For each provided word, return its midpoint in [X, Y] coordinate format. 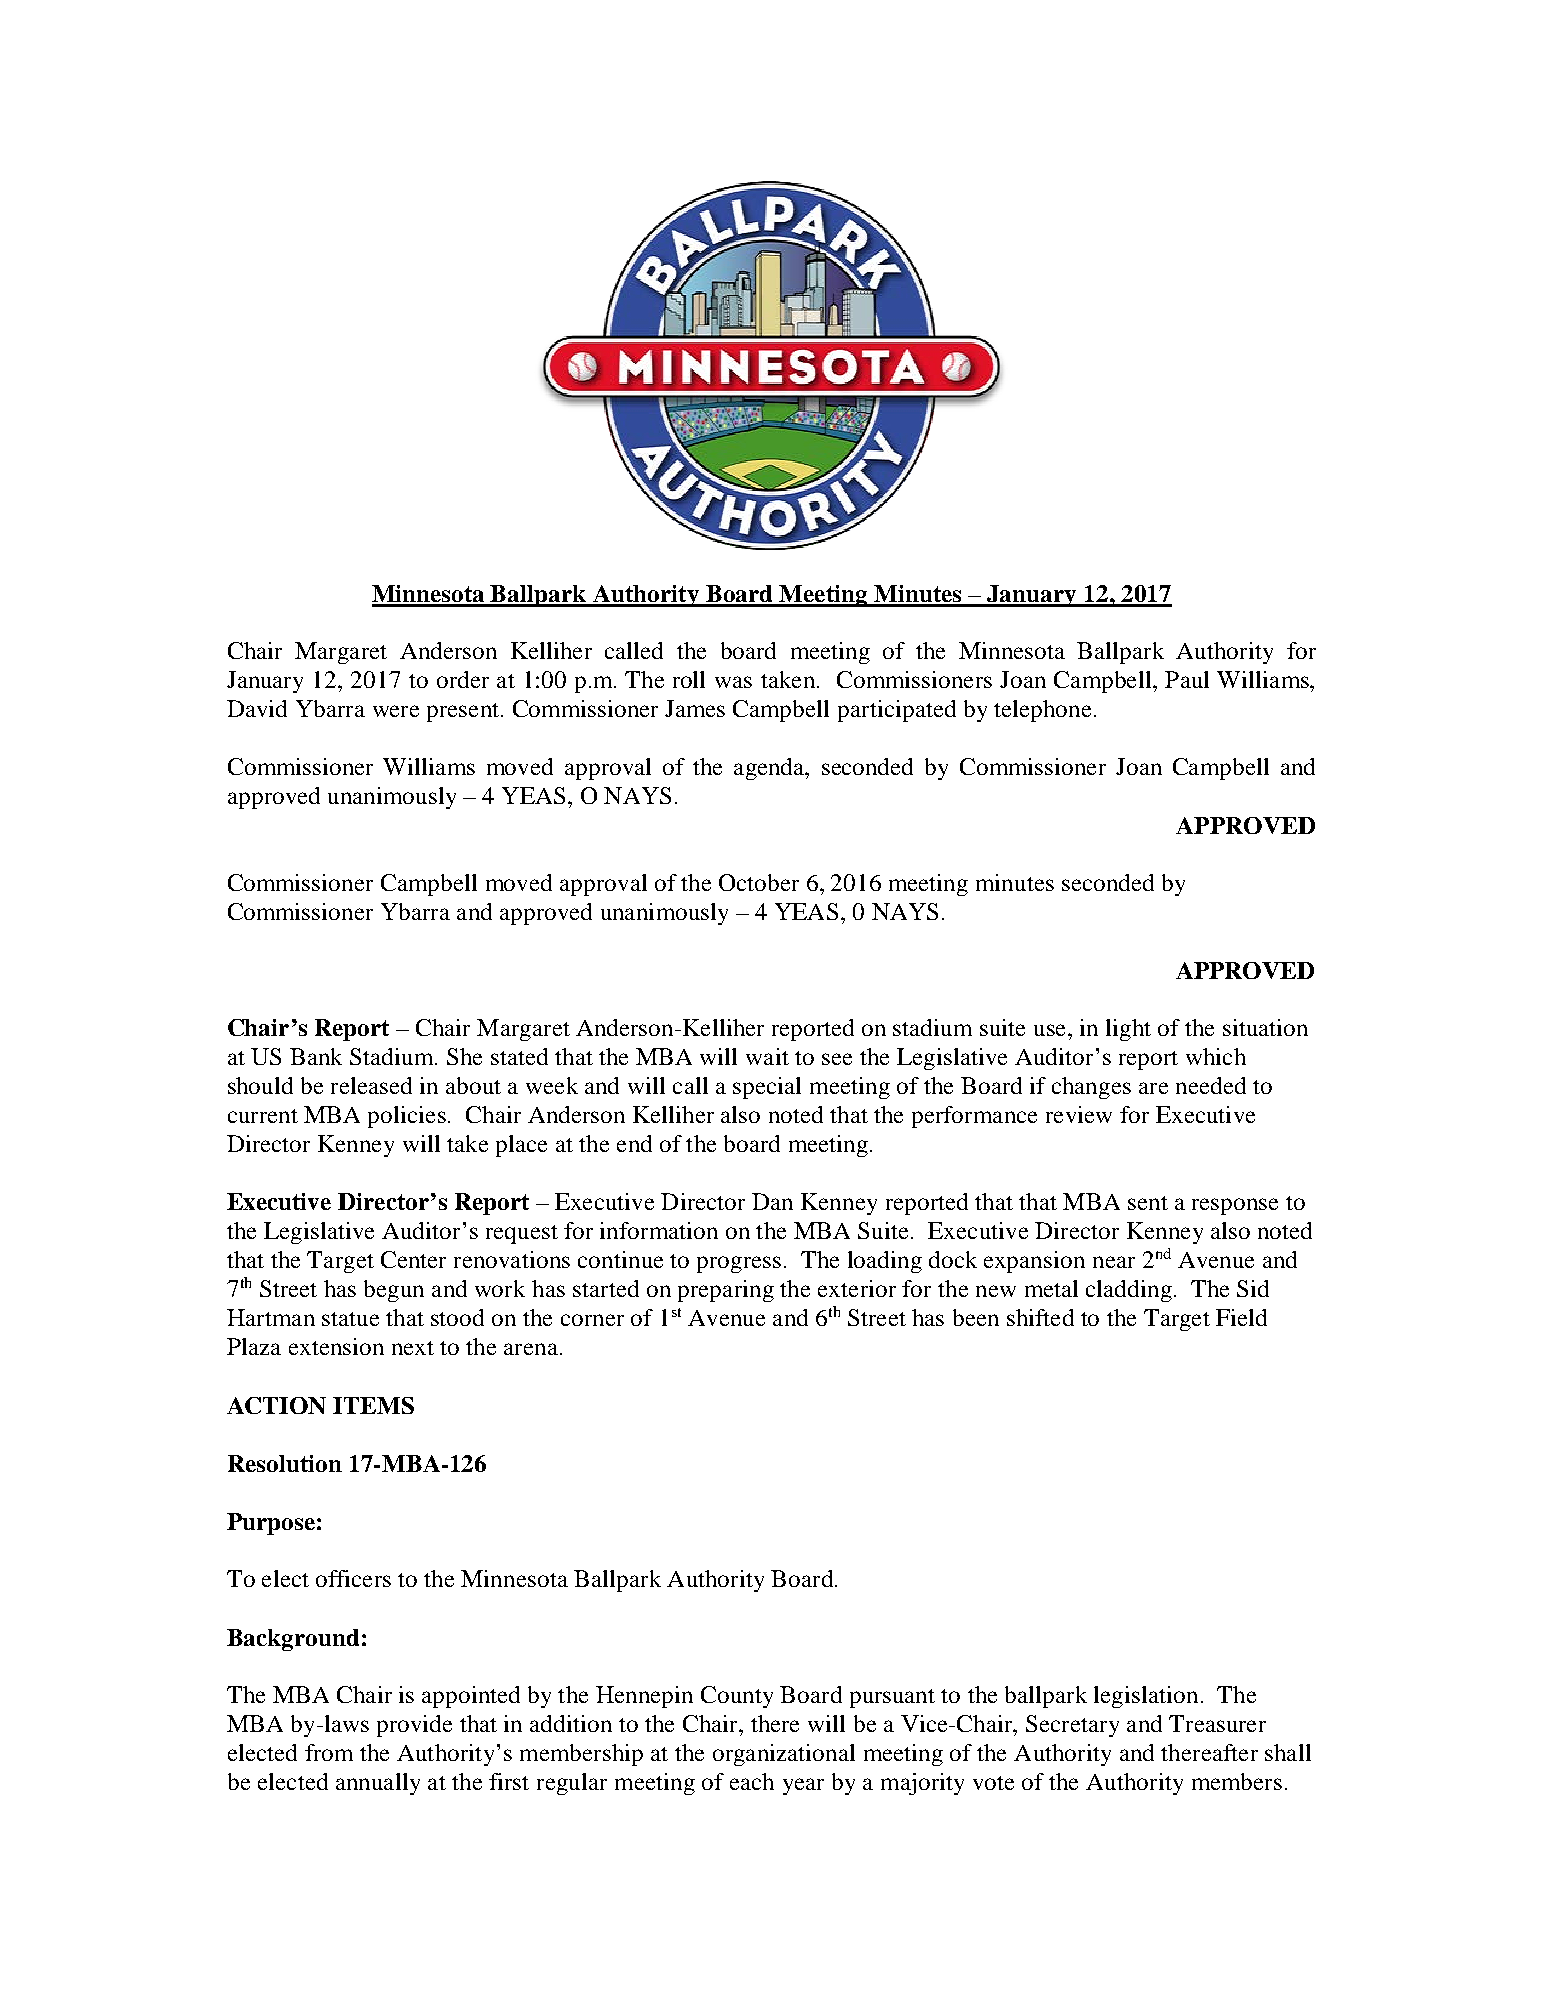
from [329, 1752]
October [759, 882]
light [1128, 1030]
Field [1241, 1317]
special [767, 1088]
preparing [726, 1291]
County [737, 1697]
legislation [1146, 1697]
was [733, 682]
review [1079, 1114]
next [413, 1348]
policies [407, 1117]
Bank [316, 1056]
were [396, 711]
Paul [1187, 679]
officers [353, 1578]
